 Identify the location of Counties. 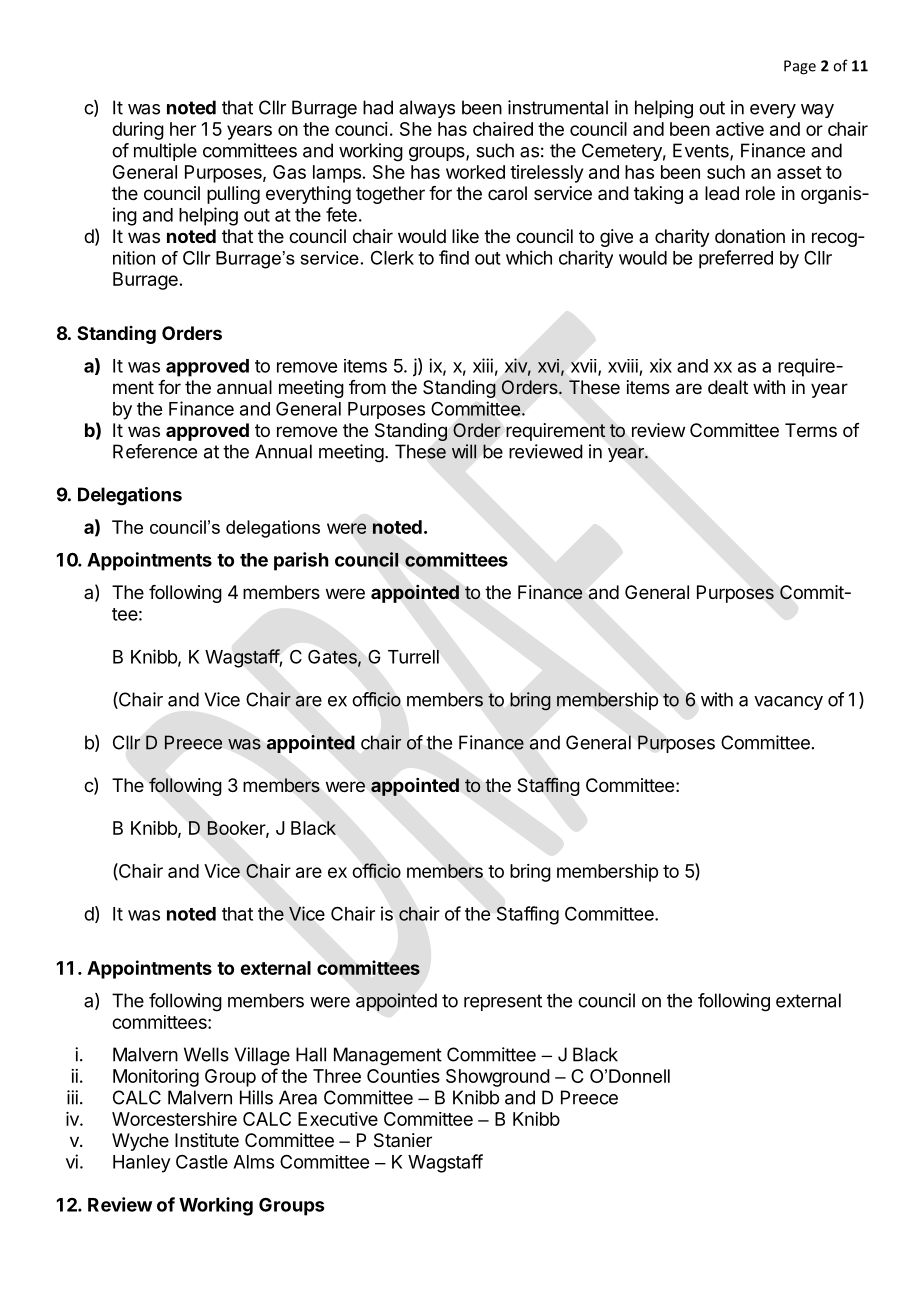
(403, 1076).
